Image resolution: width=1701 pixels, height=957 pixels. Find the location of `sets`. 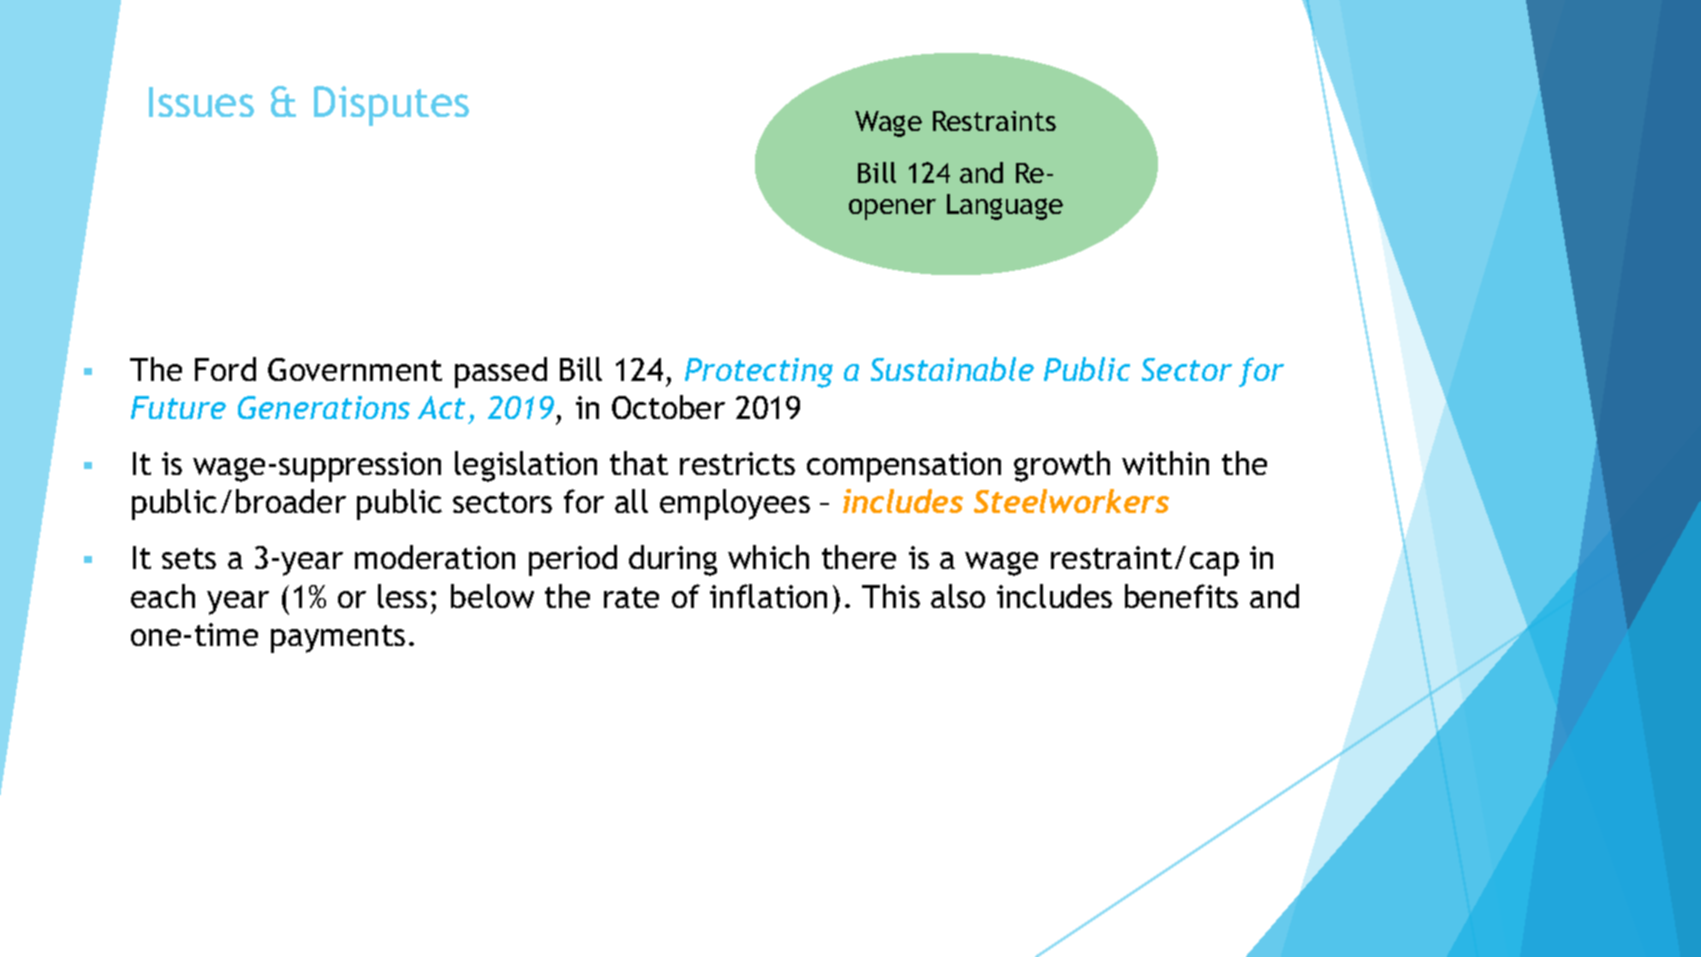

sets is located at coordinates (189, 558).
